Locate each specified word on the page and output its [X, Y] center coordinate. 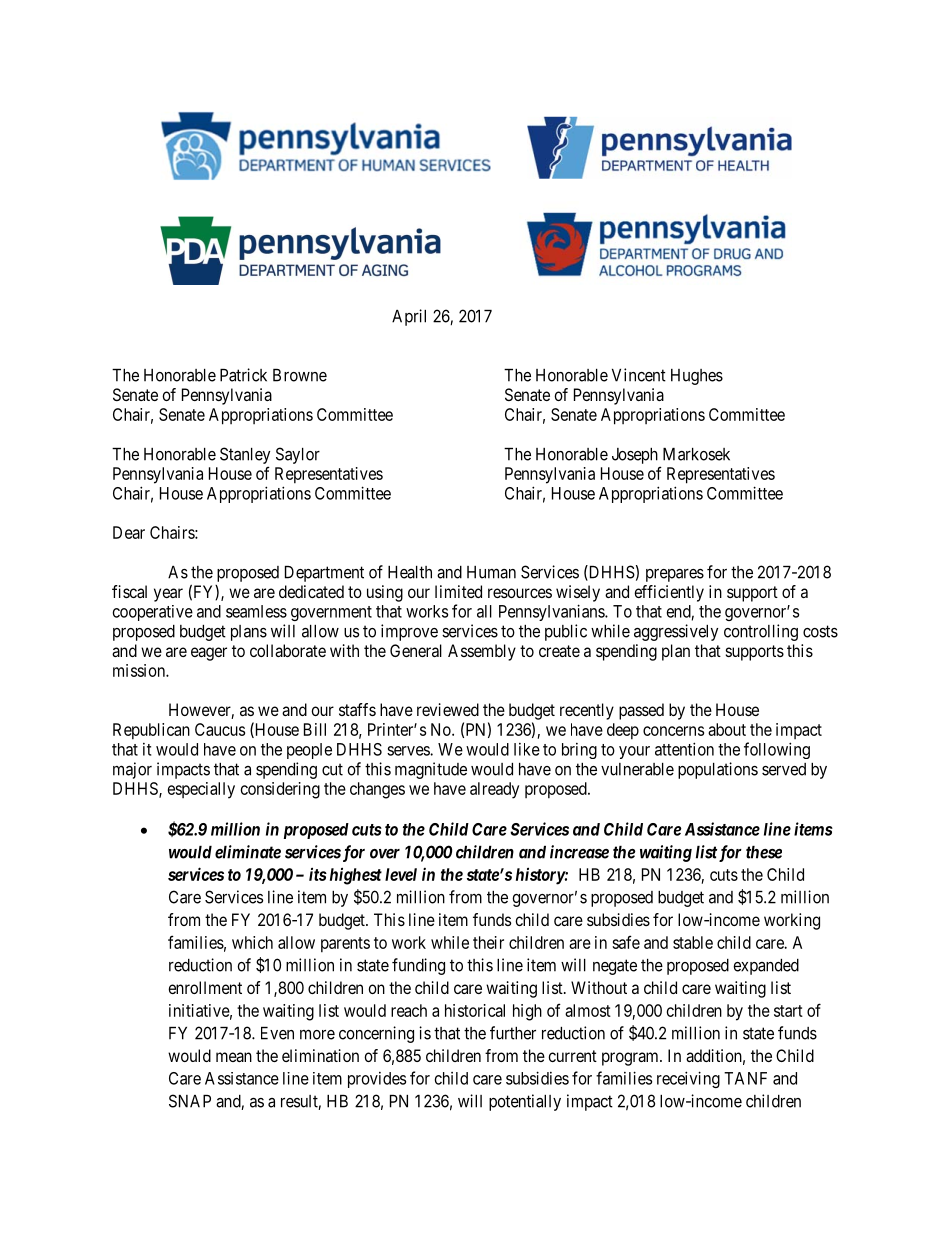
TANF [745, 1078]
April [409, 317]
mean [234, 1057]
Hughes [697, 377]
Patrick [243, 375]
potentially [525, 1102]
